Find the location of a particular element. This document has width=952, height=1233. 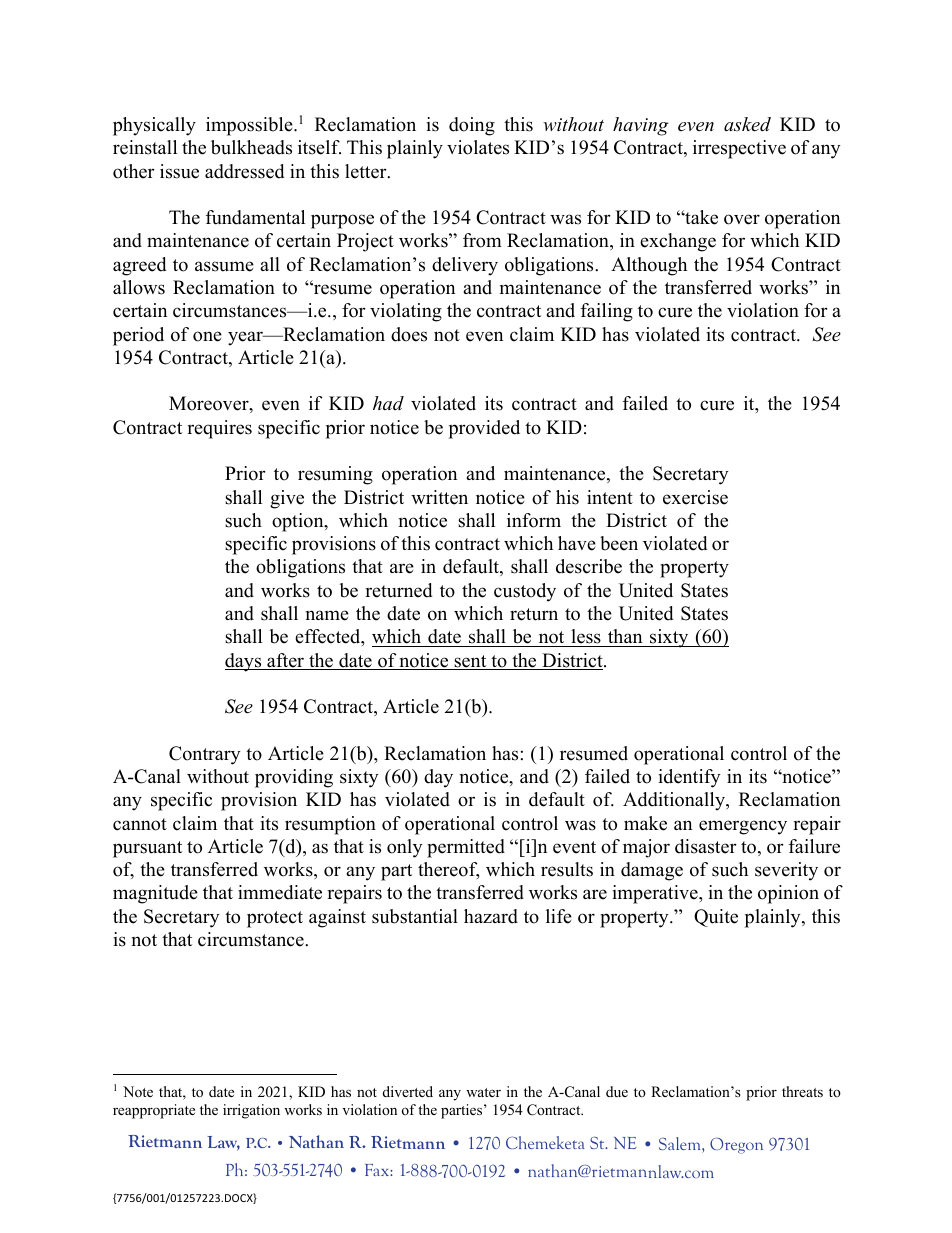

sent is located at coordinates (470, 662).
